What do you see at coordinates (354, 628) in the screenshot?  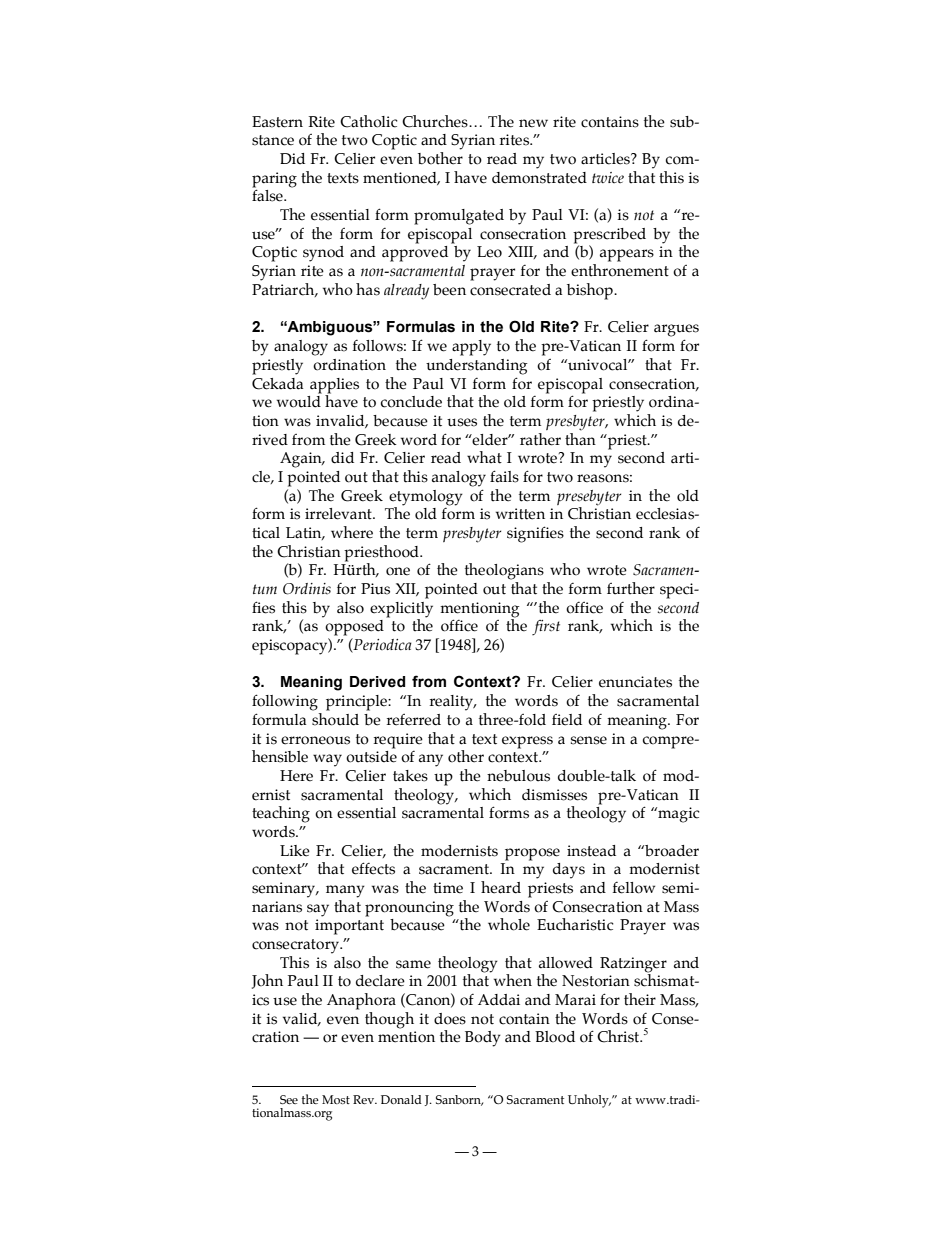 I see `opposed` at bounding box center [354, 628].
